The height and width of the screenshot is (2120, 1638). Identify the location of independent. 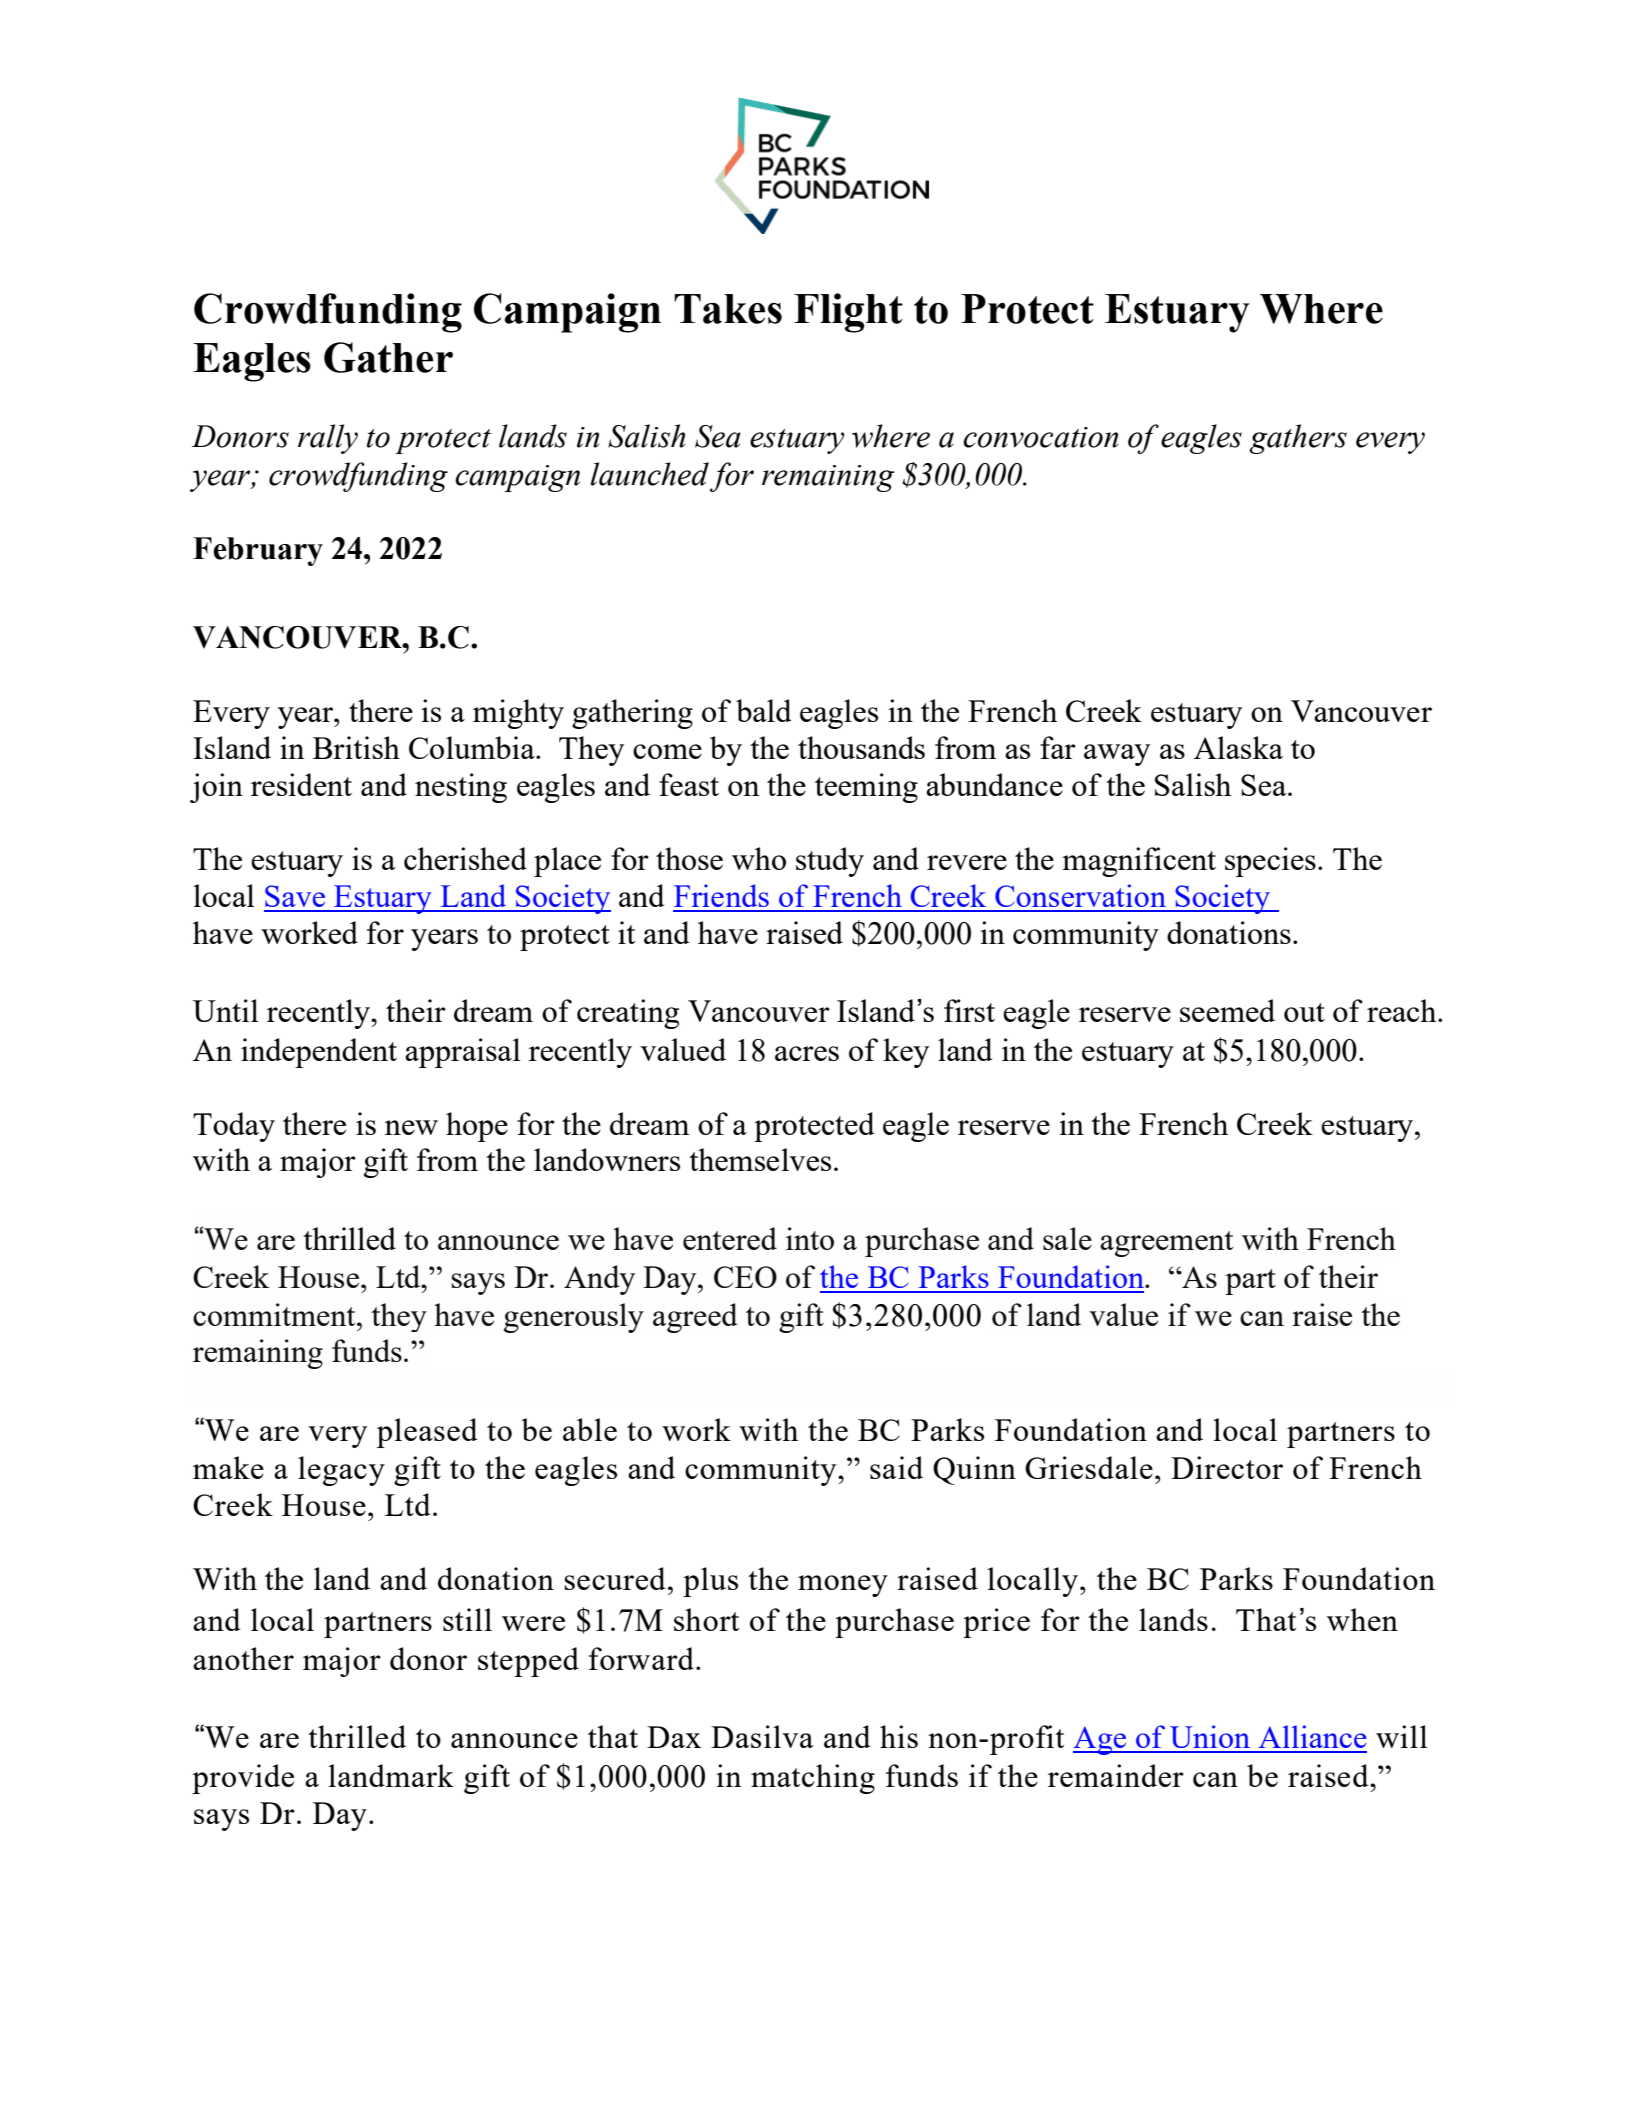
(319, 1053).
